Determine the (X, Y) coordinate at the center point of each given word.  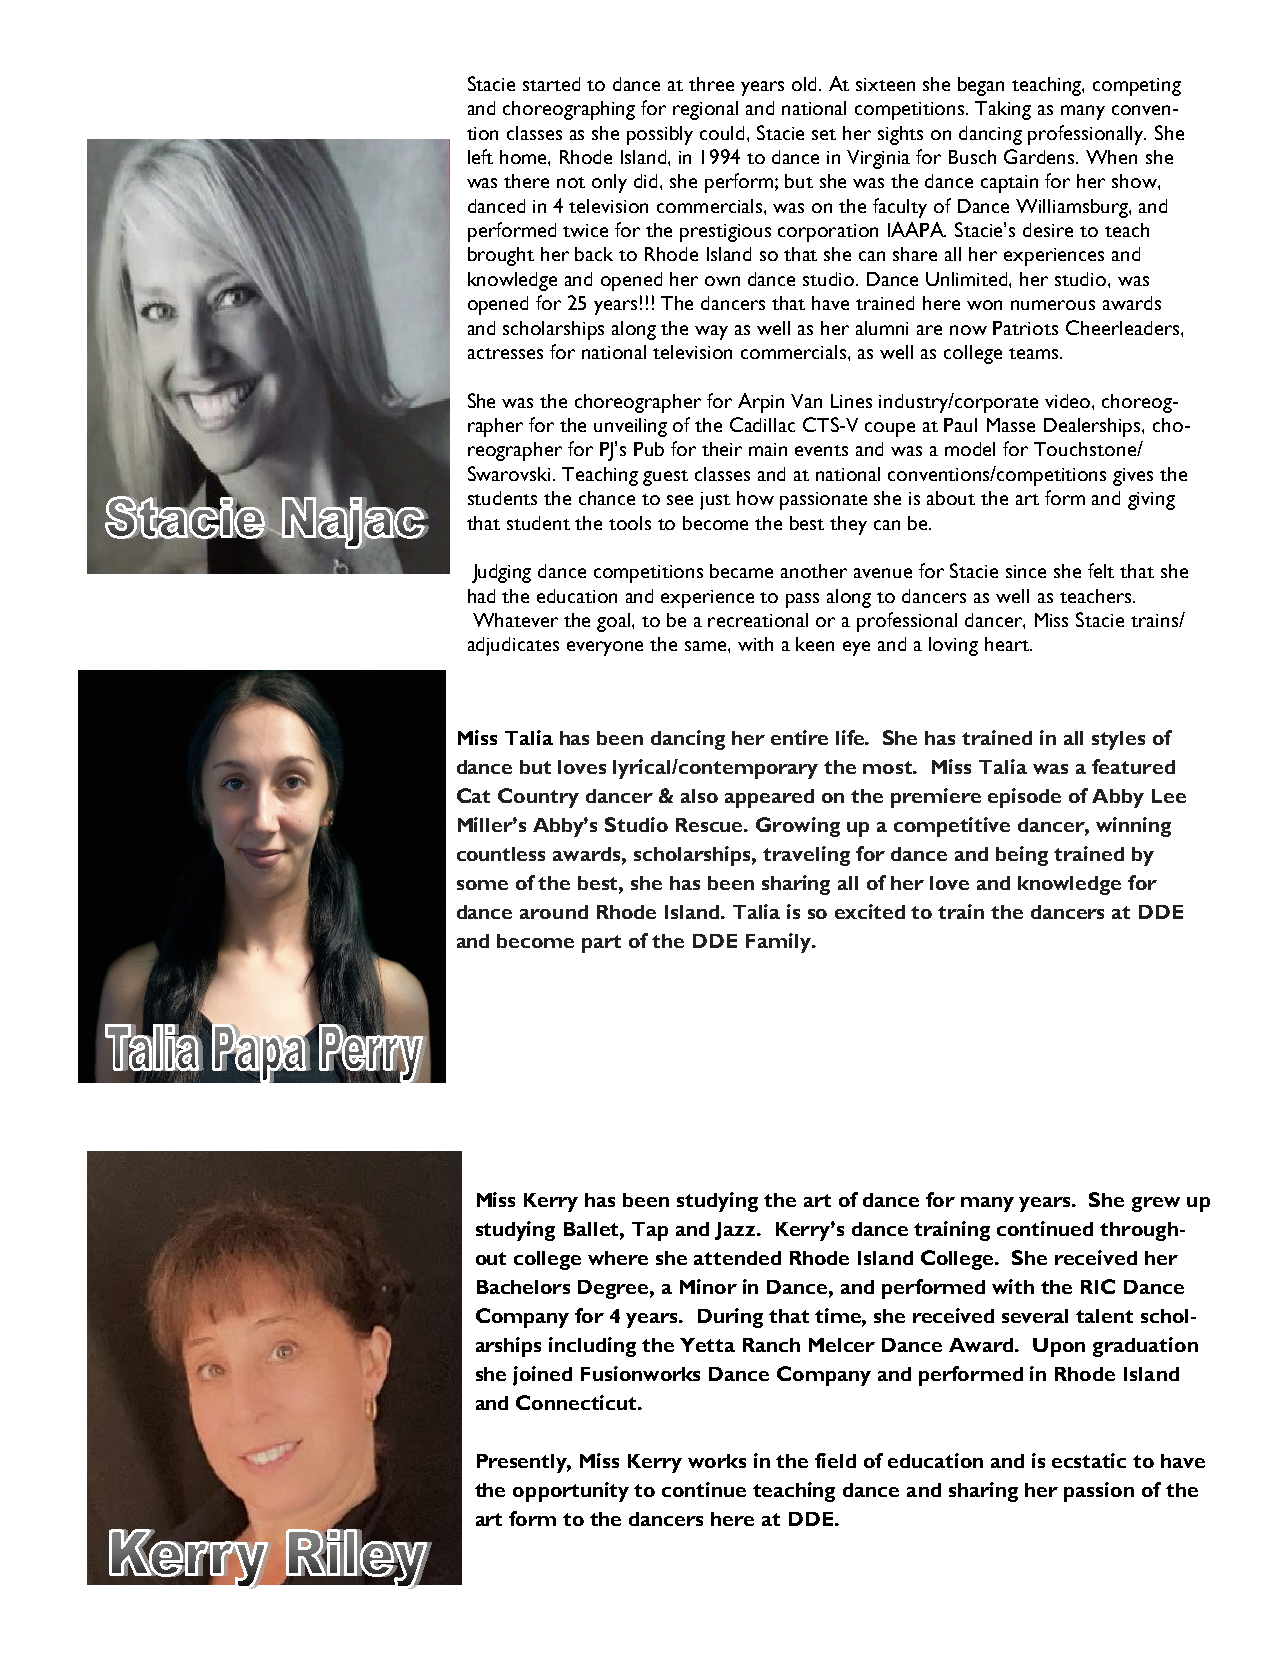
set (824, 134)
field (835, 1460)
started (551, 84)
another (814, 571)
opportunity (571, 1492)
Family (779, 943)
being (1022, 856)
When (1111, 157)
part (601, 944)
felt (1101, 570)
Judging (501, 573)
